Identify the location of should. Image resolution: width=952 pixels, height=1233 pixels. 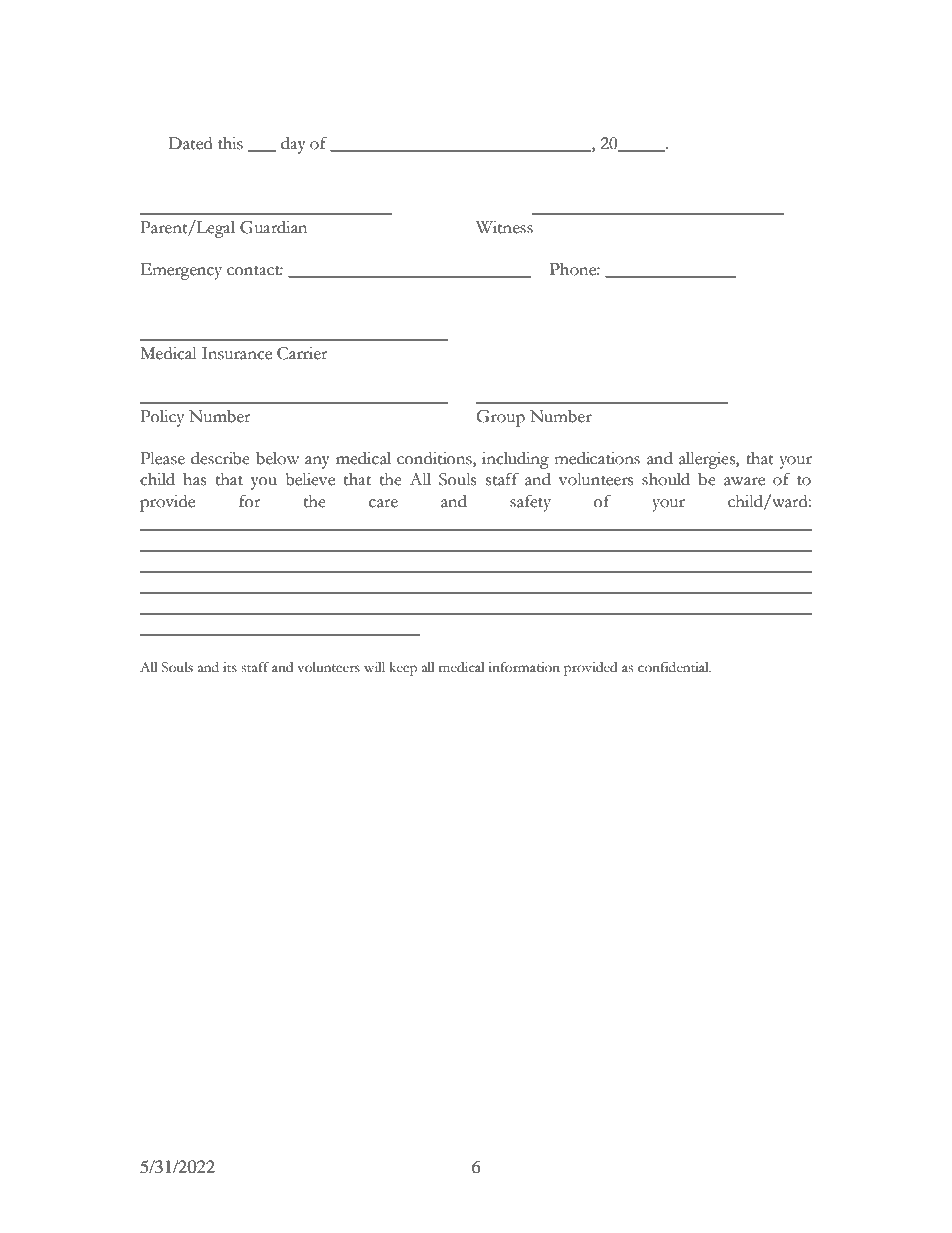
(666, 479).
